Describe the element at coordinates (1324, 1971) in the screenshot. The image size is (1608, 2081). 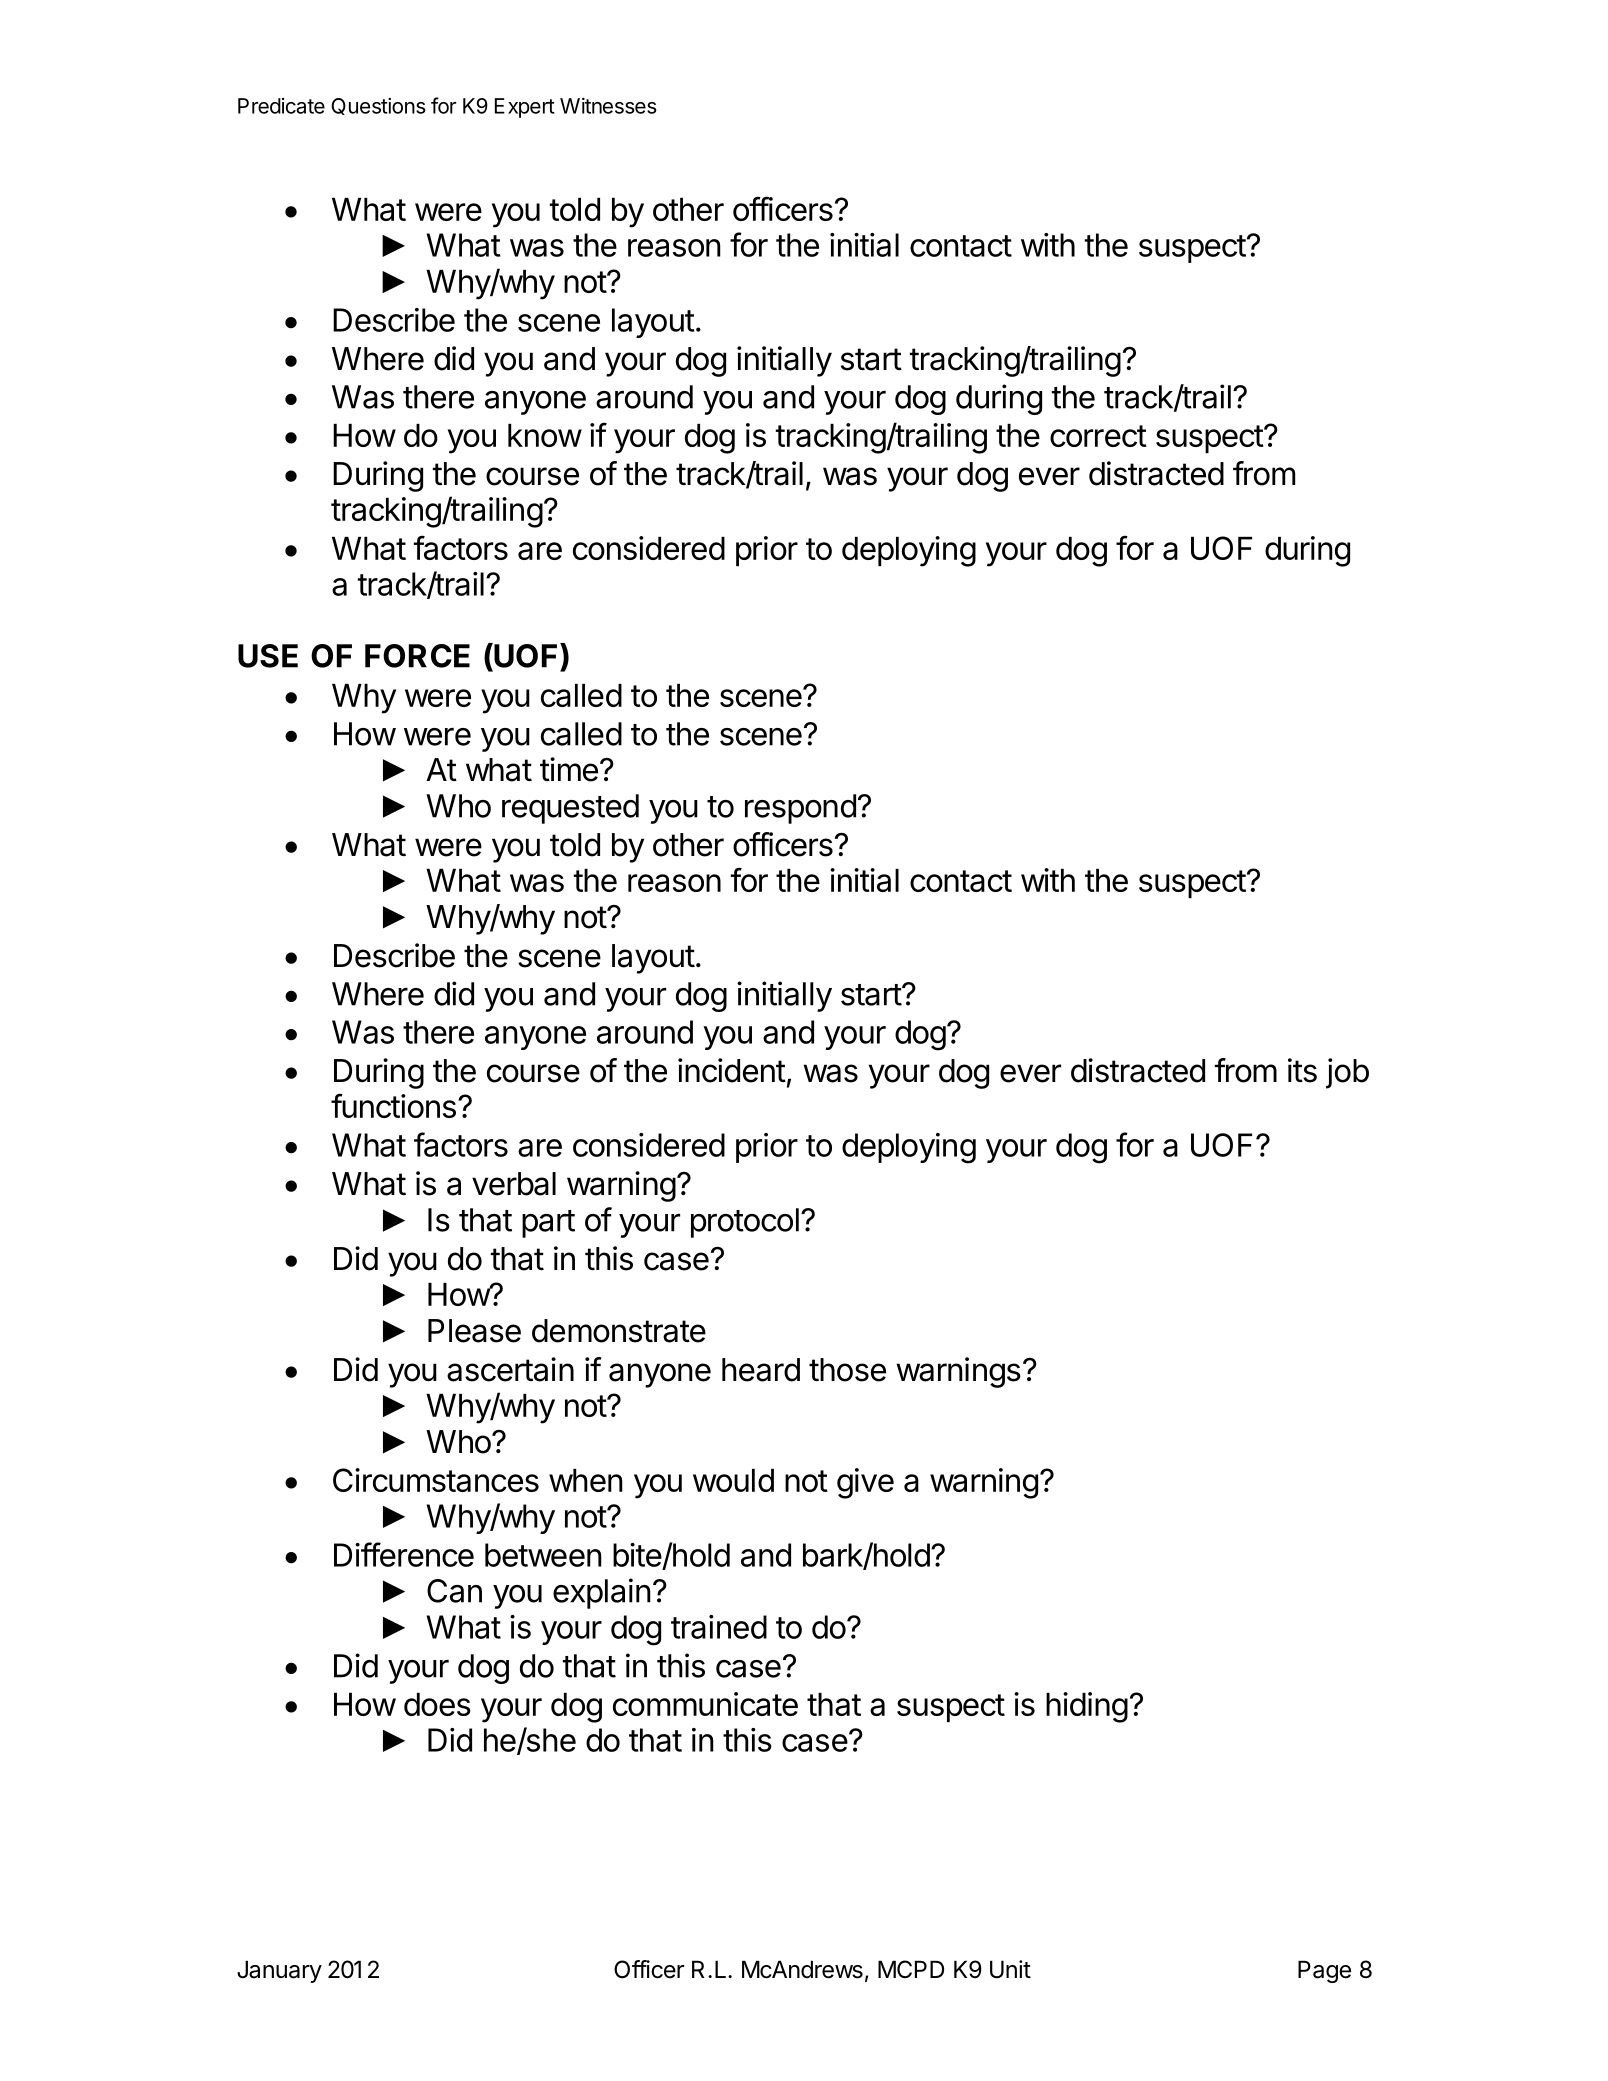
I see `Page` at that location.
